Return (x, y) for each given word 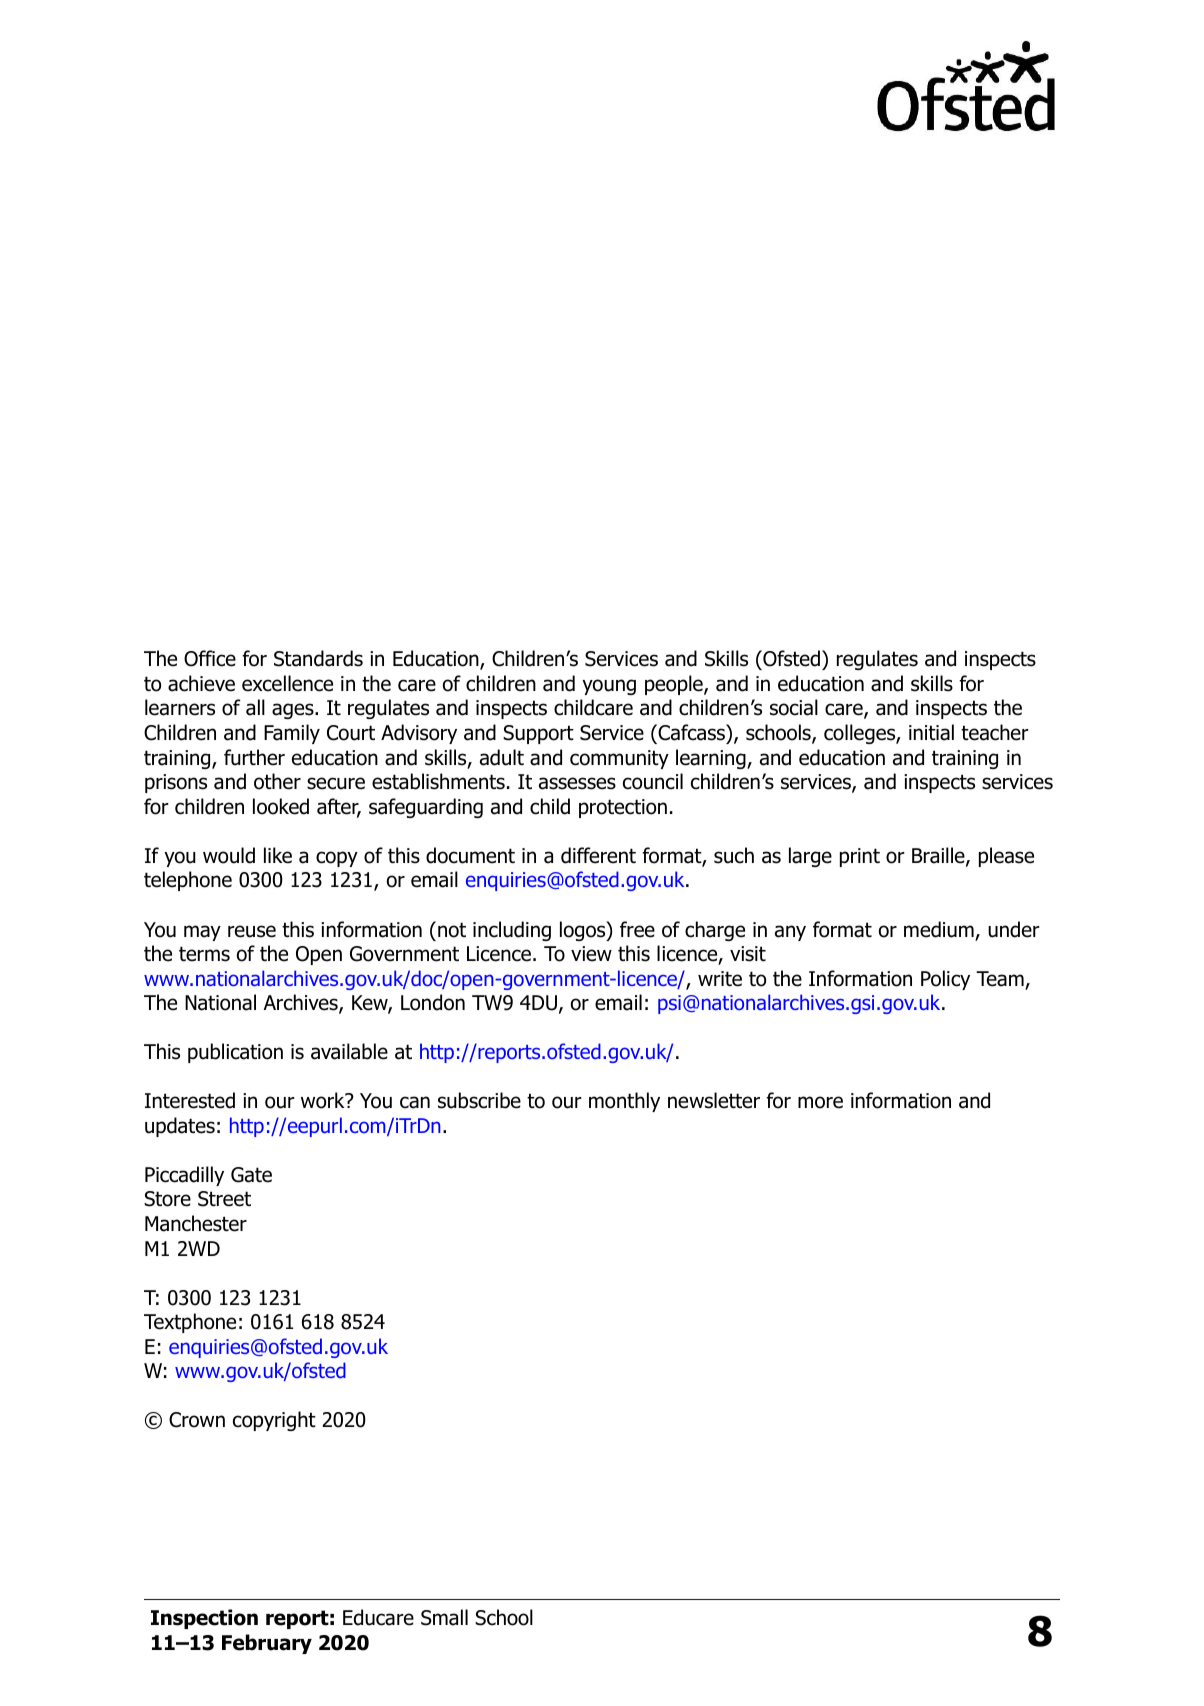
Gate (251, 1175)
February (267, 1644)
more (820, 1102)
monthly (624, 1102)
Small (444, 1617)
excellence (287, 683)
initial (931, 732)
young (609, 687)
